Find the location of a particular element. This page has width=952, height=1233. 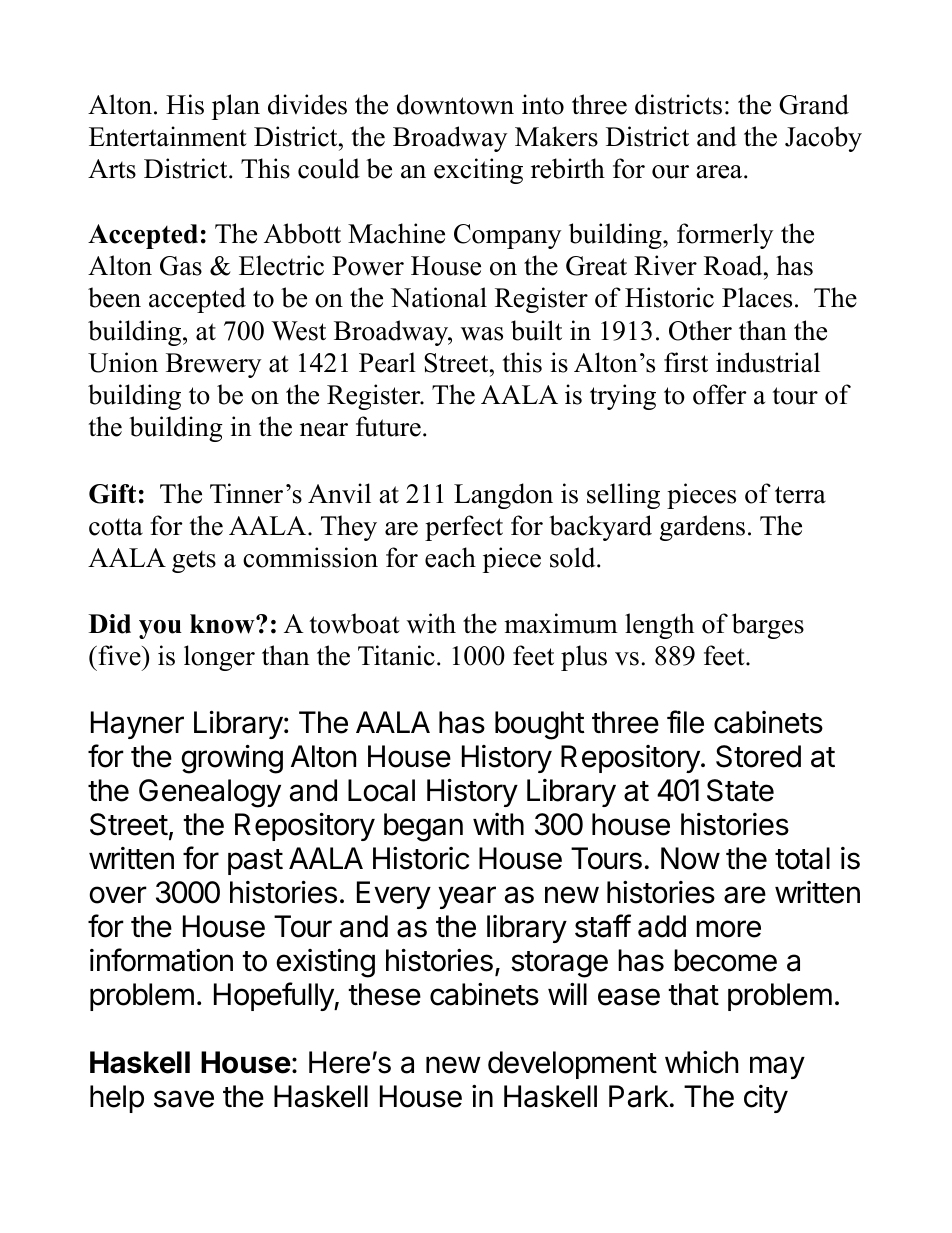

barges is located at coordinates (768, 626).
